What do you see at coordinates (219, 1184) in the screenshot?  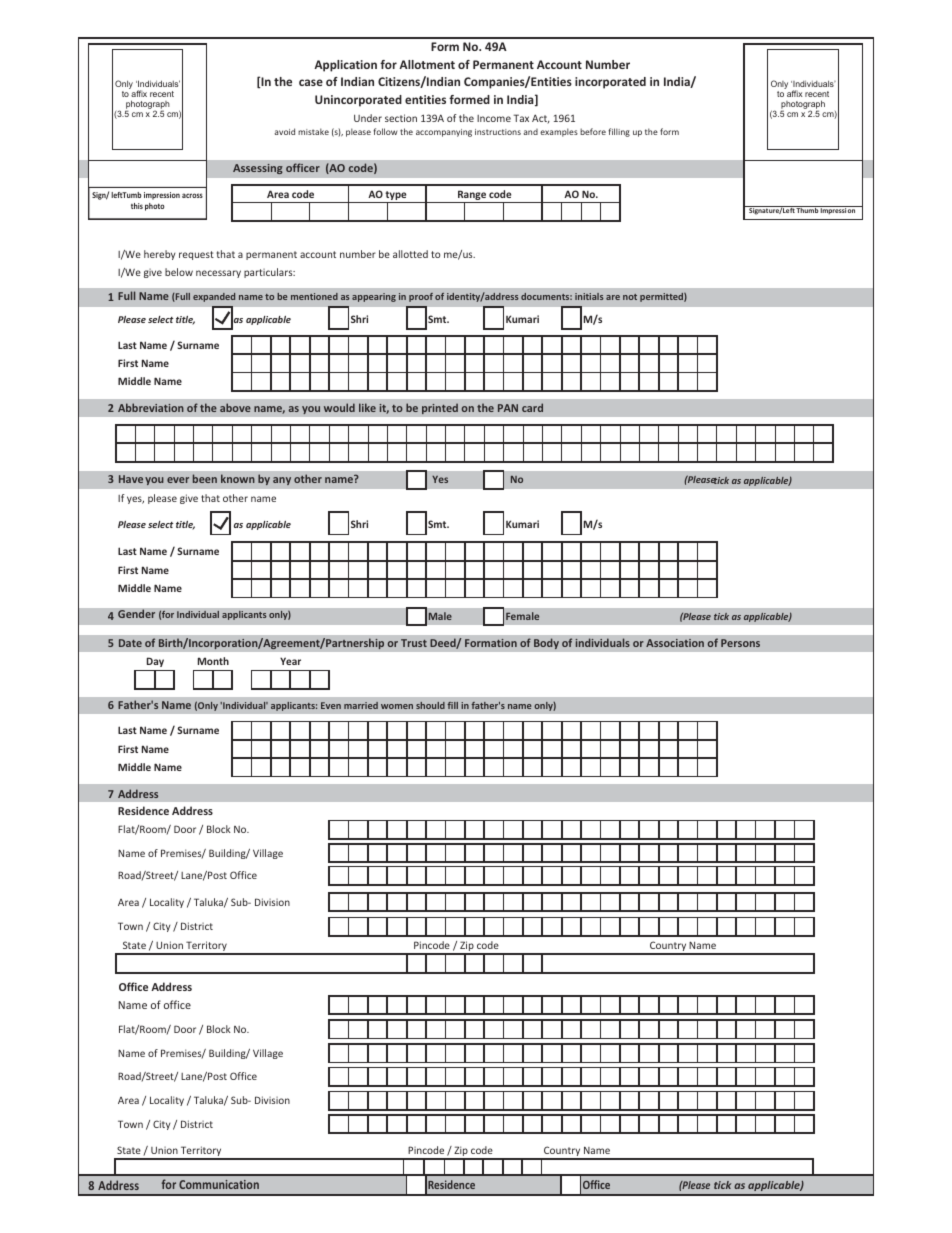 I see `Communication` at bounding box center [219, 1184].
